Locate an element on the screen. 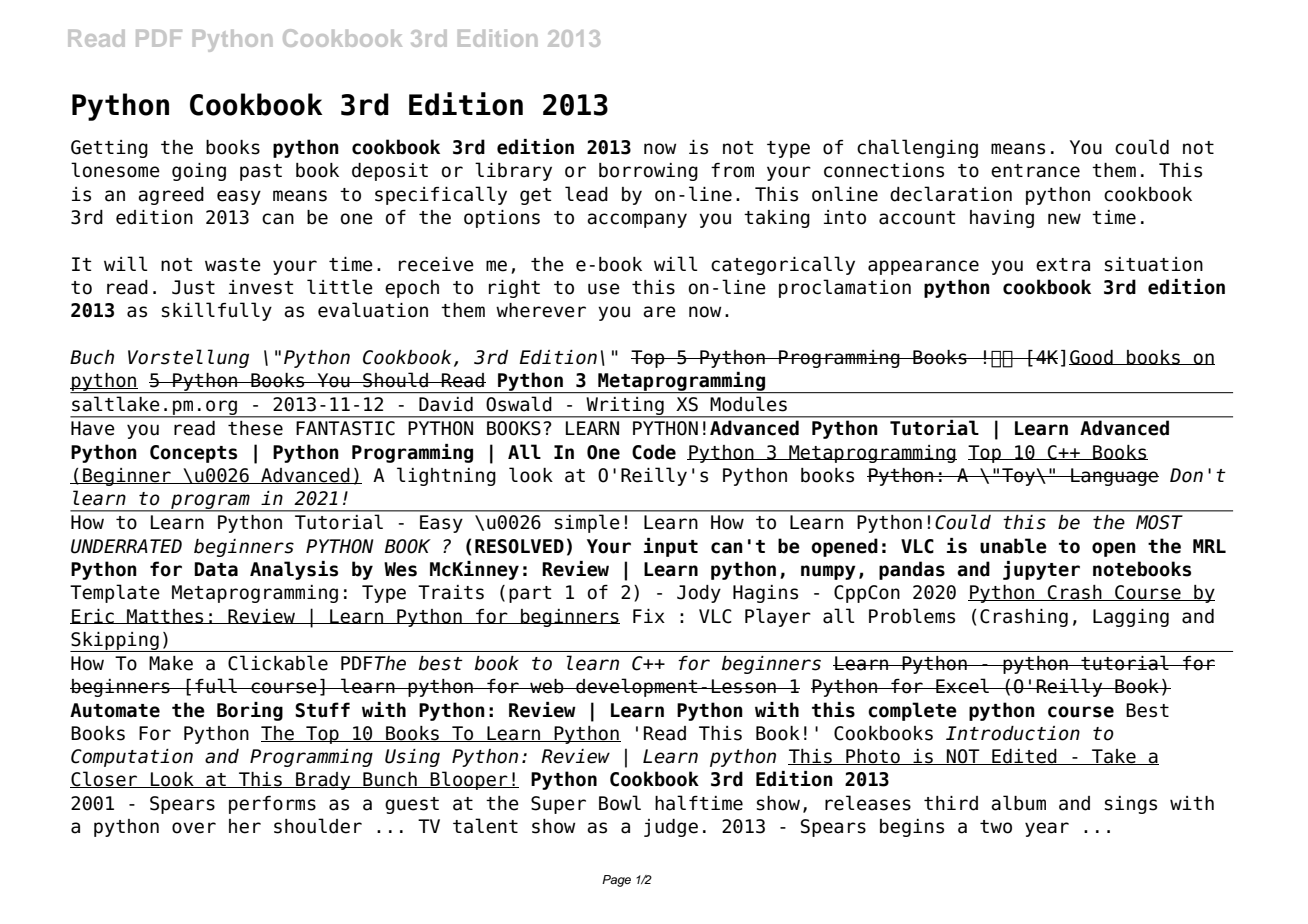 The height and width of the screenshot is (924, 1308). going is located at coordinates (199, 172).
